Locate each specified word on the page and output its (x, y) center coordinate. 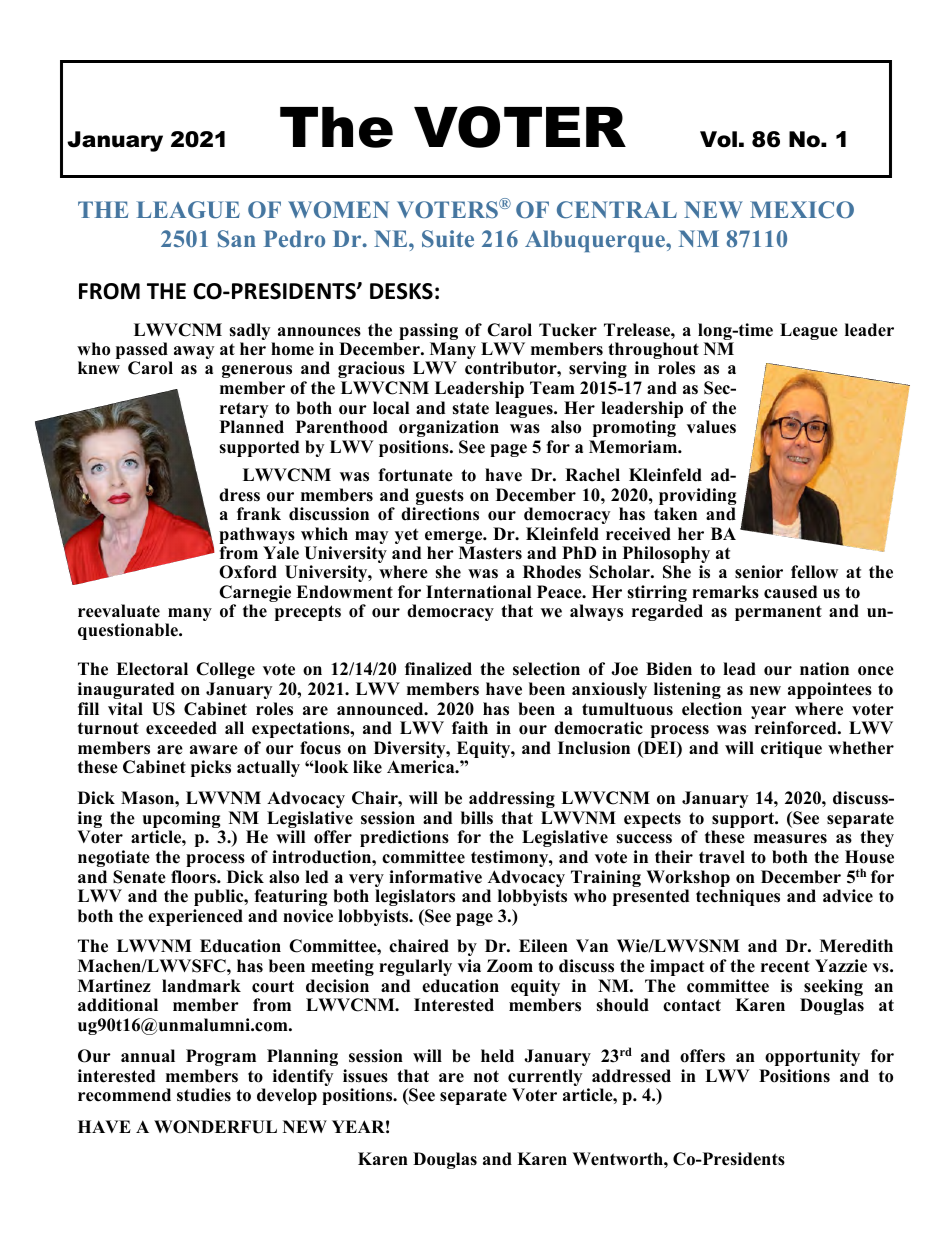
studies (204, 1095)
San (237, 239)
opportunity (812, 1057)
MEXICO (802, 210)
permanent (778, 613)
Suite (448, 239)
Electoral (152, 669)
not (486, 1076)
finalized (438, 669)
